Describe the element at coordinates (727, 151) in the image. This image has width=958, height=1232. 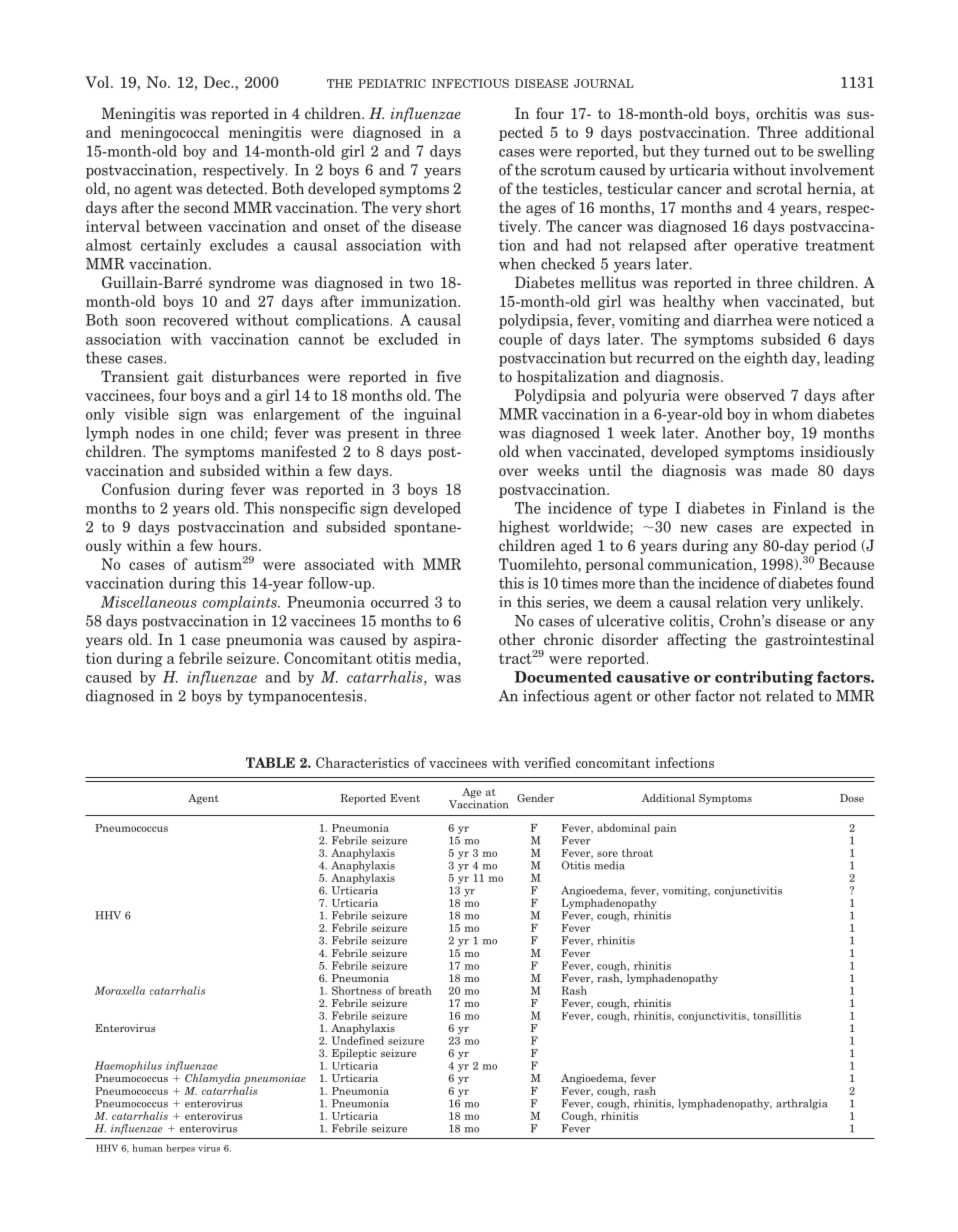
I see `turned` at that location.
